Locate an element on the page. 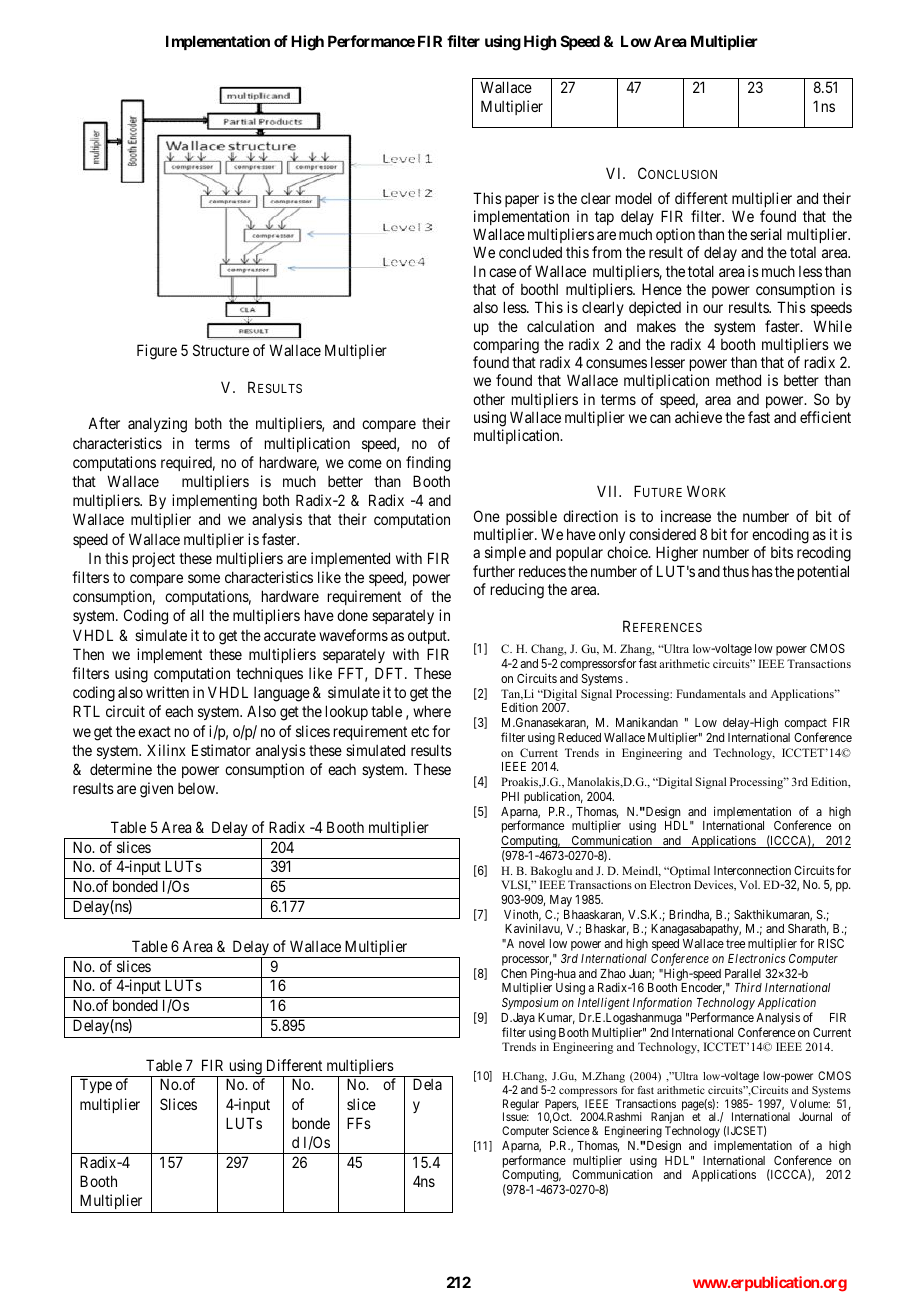 This document has width=924, height=1308. Science is located at coordinates (571, 1130).
